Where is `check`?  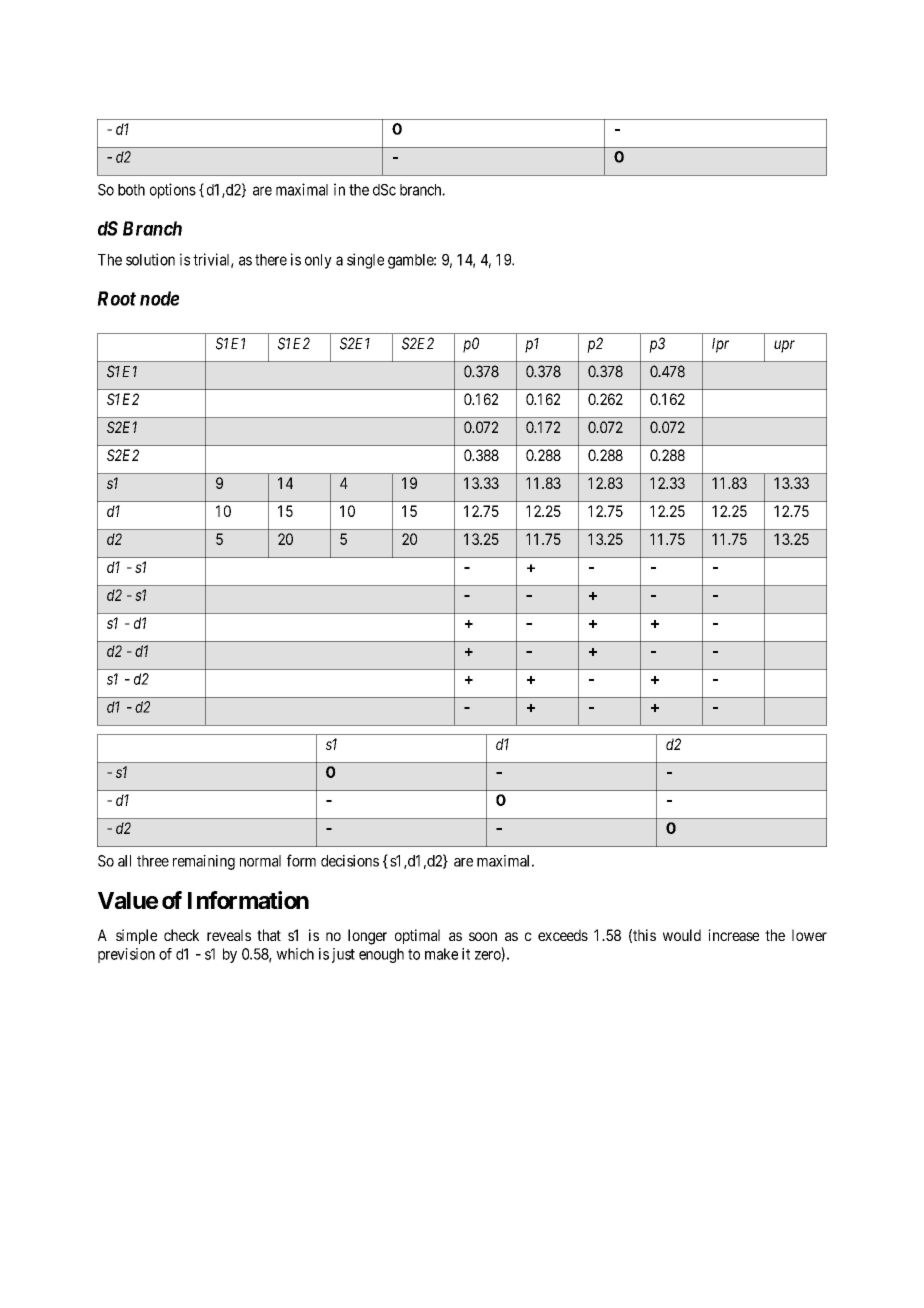 check is located at coordinates (181, 935).
